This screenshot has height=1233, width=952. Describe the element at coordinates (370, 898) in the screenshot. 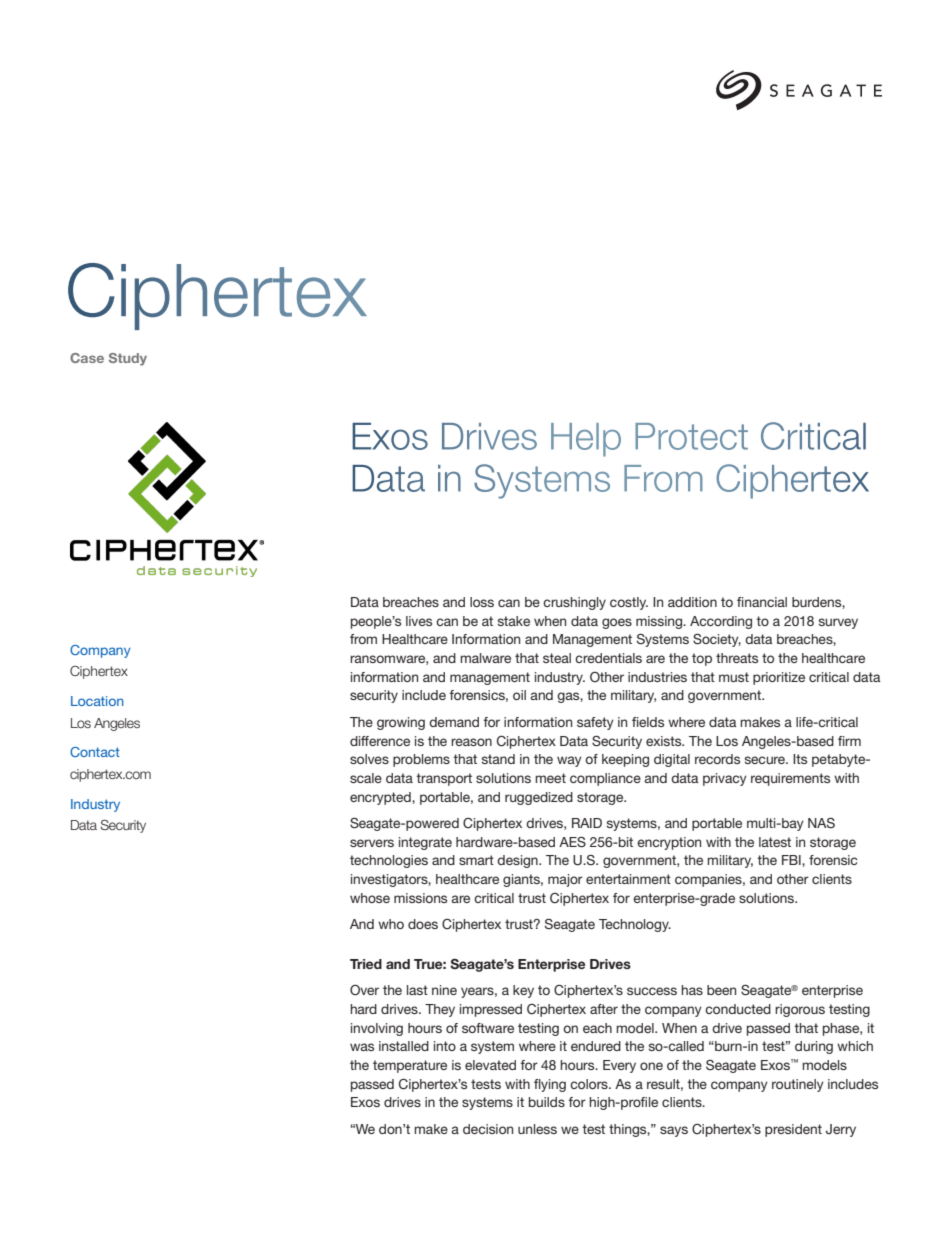

I see `whose` at that location.
